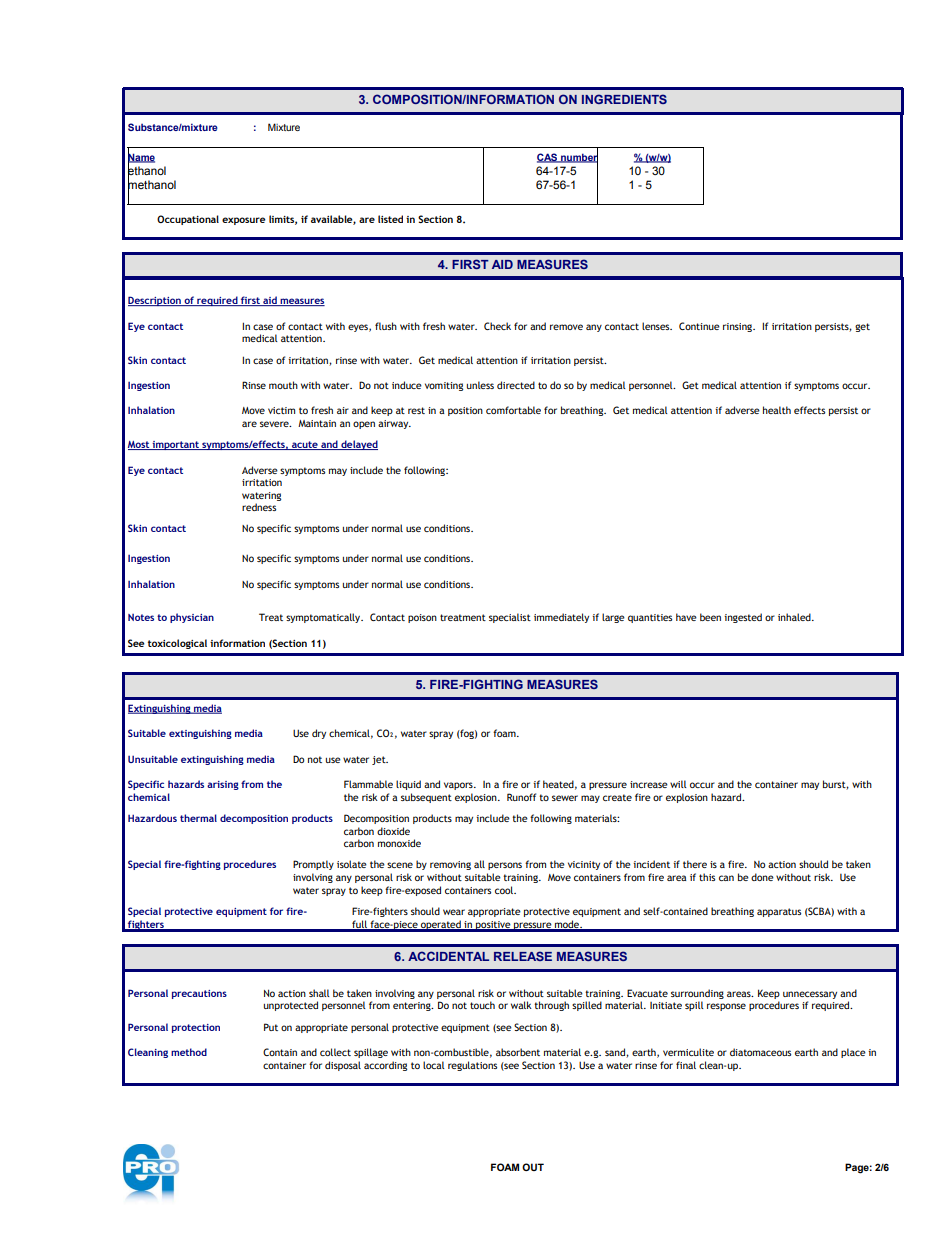 The image size is (952, 1233). Describe the element at coordinates (141, 157) in the document. I see `Name` at that location.
